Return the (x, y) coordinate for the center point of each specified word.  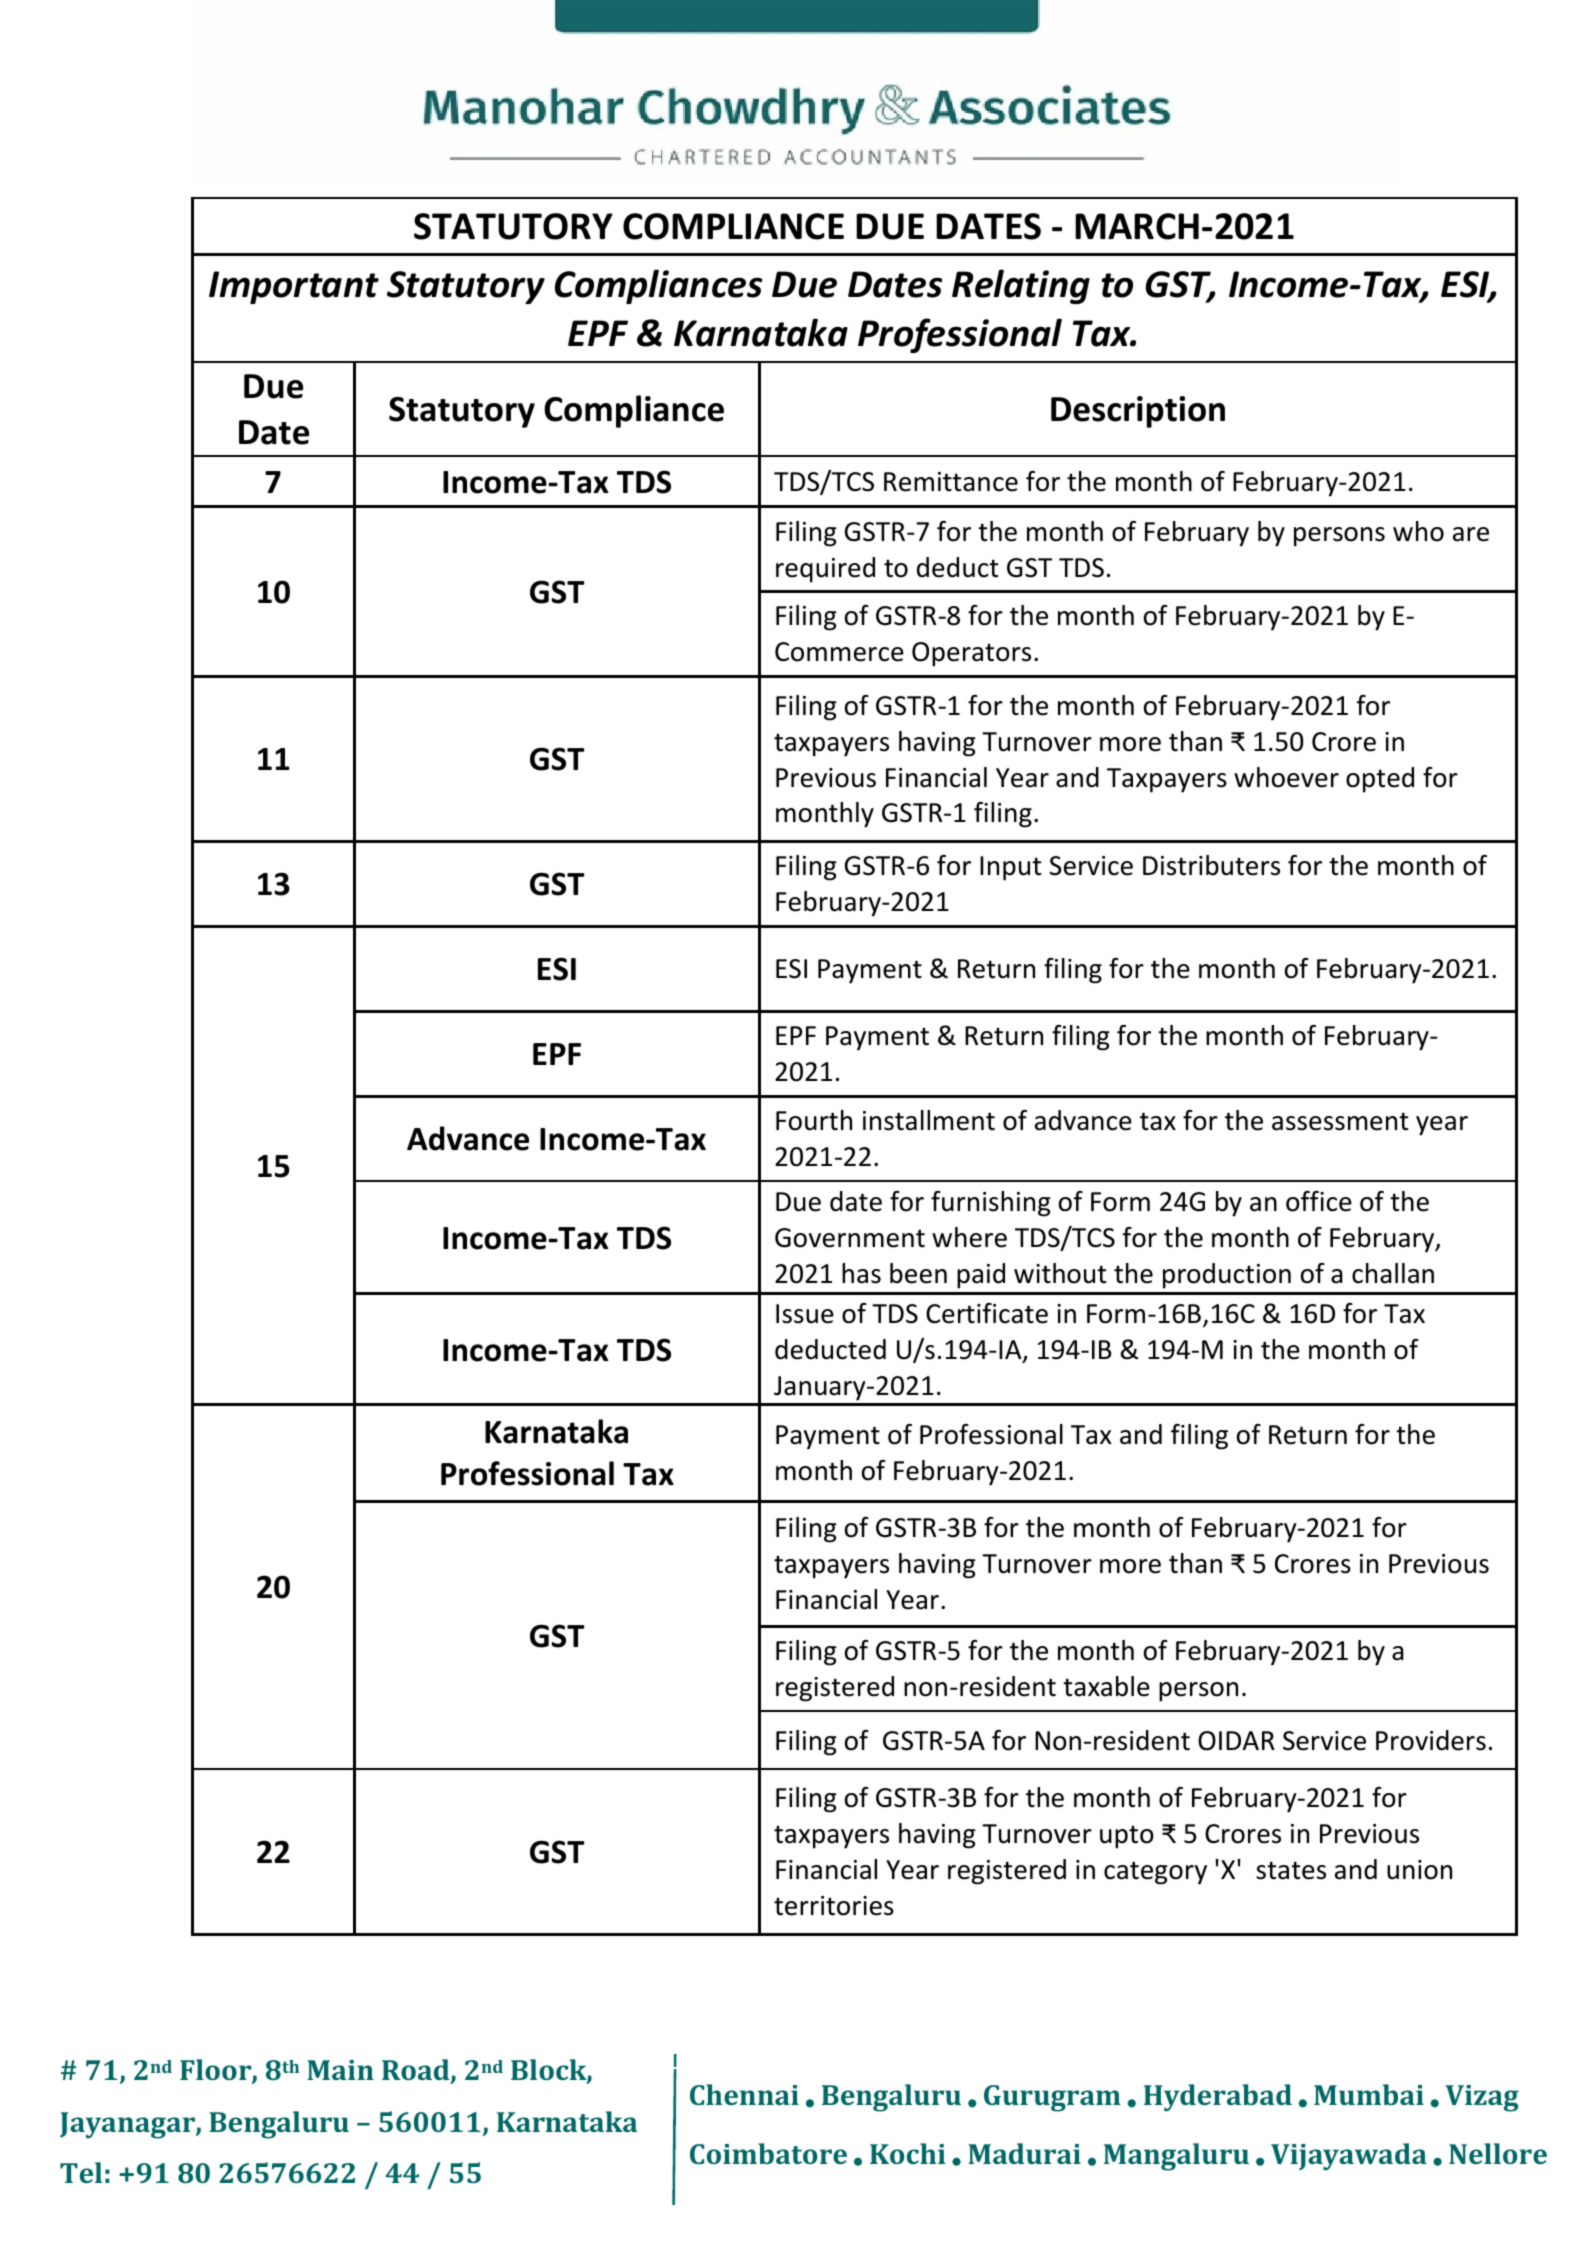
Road (417, 2071)
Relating (1021, 286)
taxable (1106, 1686)
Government (850, 1238)
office (1319, 1201)
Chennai (744, 2094)
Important (294, 287)
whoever (1286, 777)
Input (1010, 868)
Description (1138, 412)
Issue (805, 1314)
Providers (1431, 1740)
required (825, 570)
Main (340, 2070)
